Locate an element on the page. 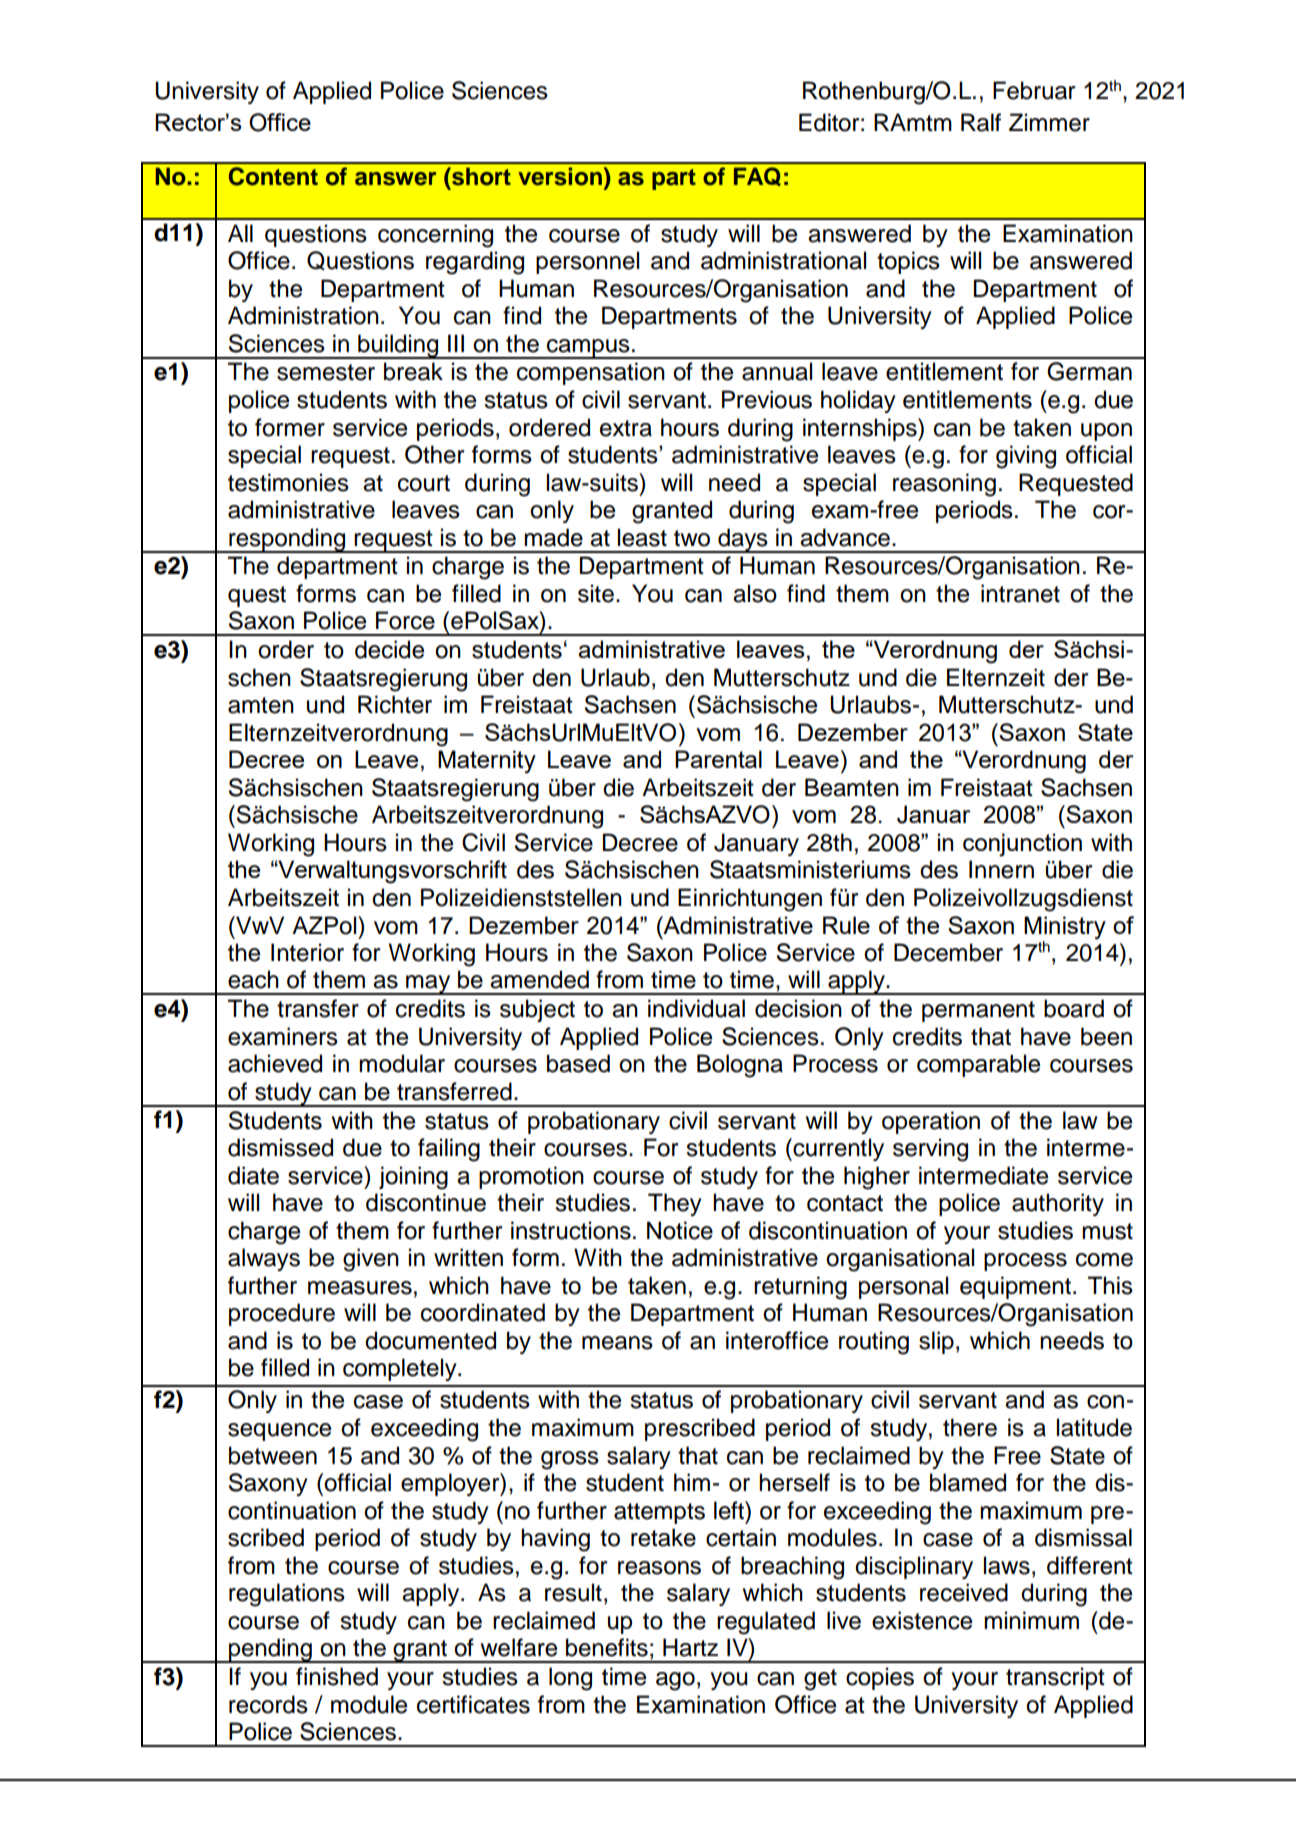  Ministry is located at coordinates (1065, 928).
